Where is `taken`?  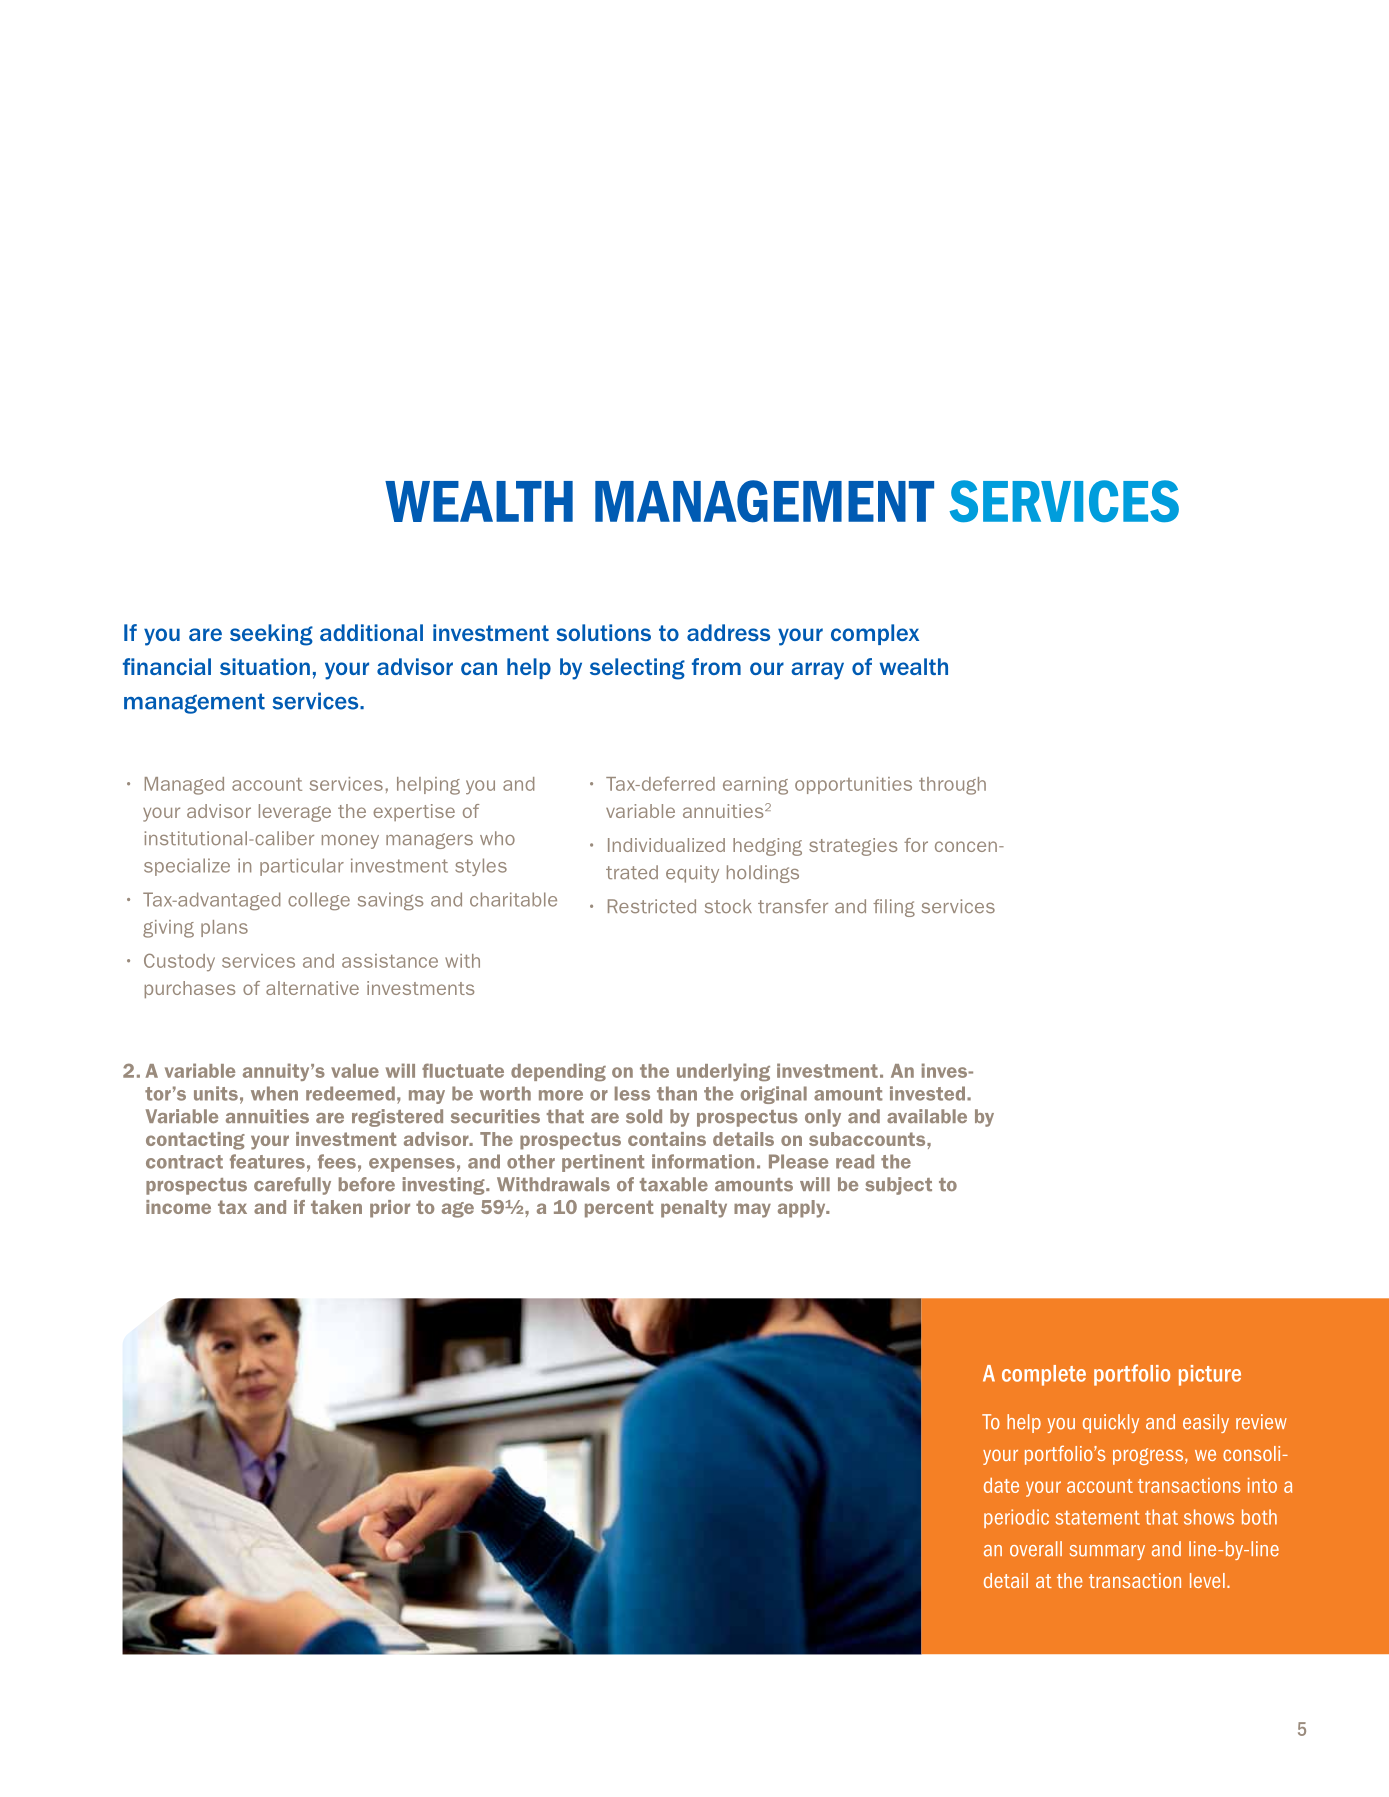
taken is located at coordinates (336, 1207).
